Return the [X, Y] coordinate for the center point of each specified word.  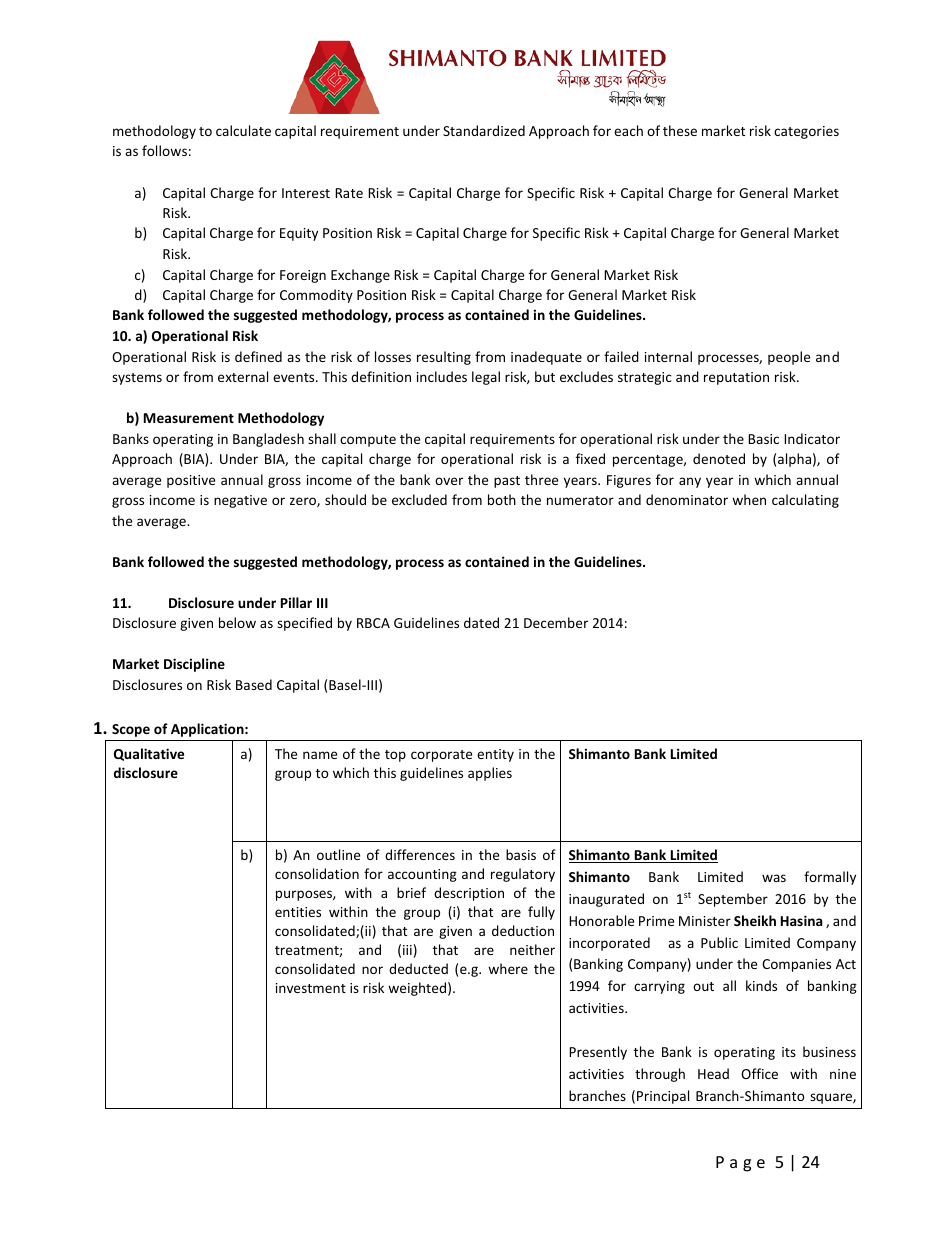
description [469, 894]
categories [806, 132]
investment [311, 988]
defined [258, 356]
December [556, 622]
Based [254, 684]
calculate [243, 130]
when [749, 499]
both [502, 499]
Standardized [484, 130]
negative [240, 501]
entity [495, 755]
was [774, 878]
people [789, 358]
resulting [444, 358]
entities [298, 912]
